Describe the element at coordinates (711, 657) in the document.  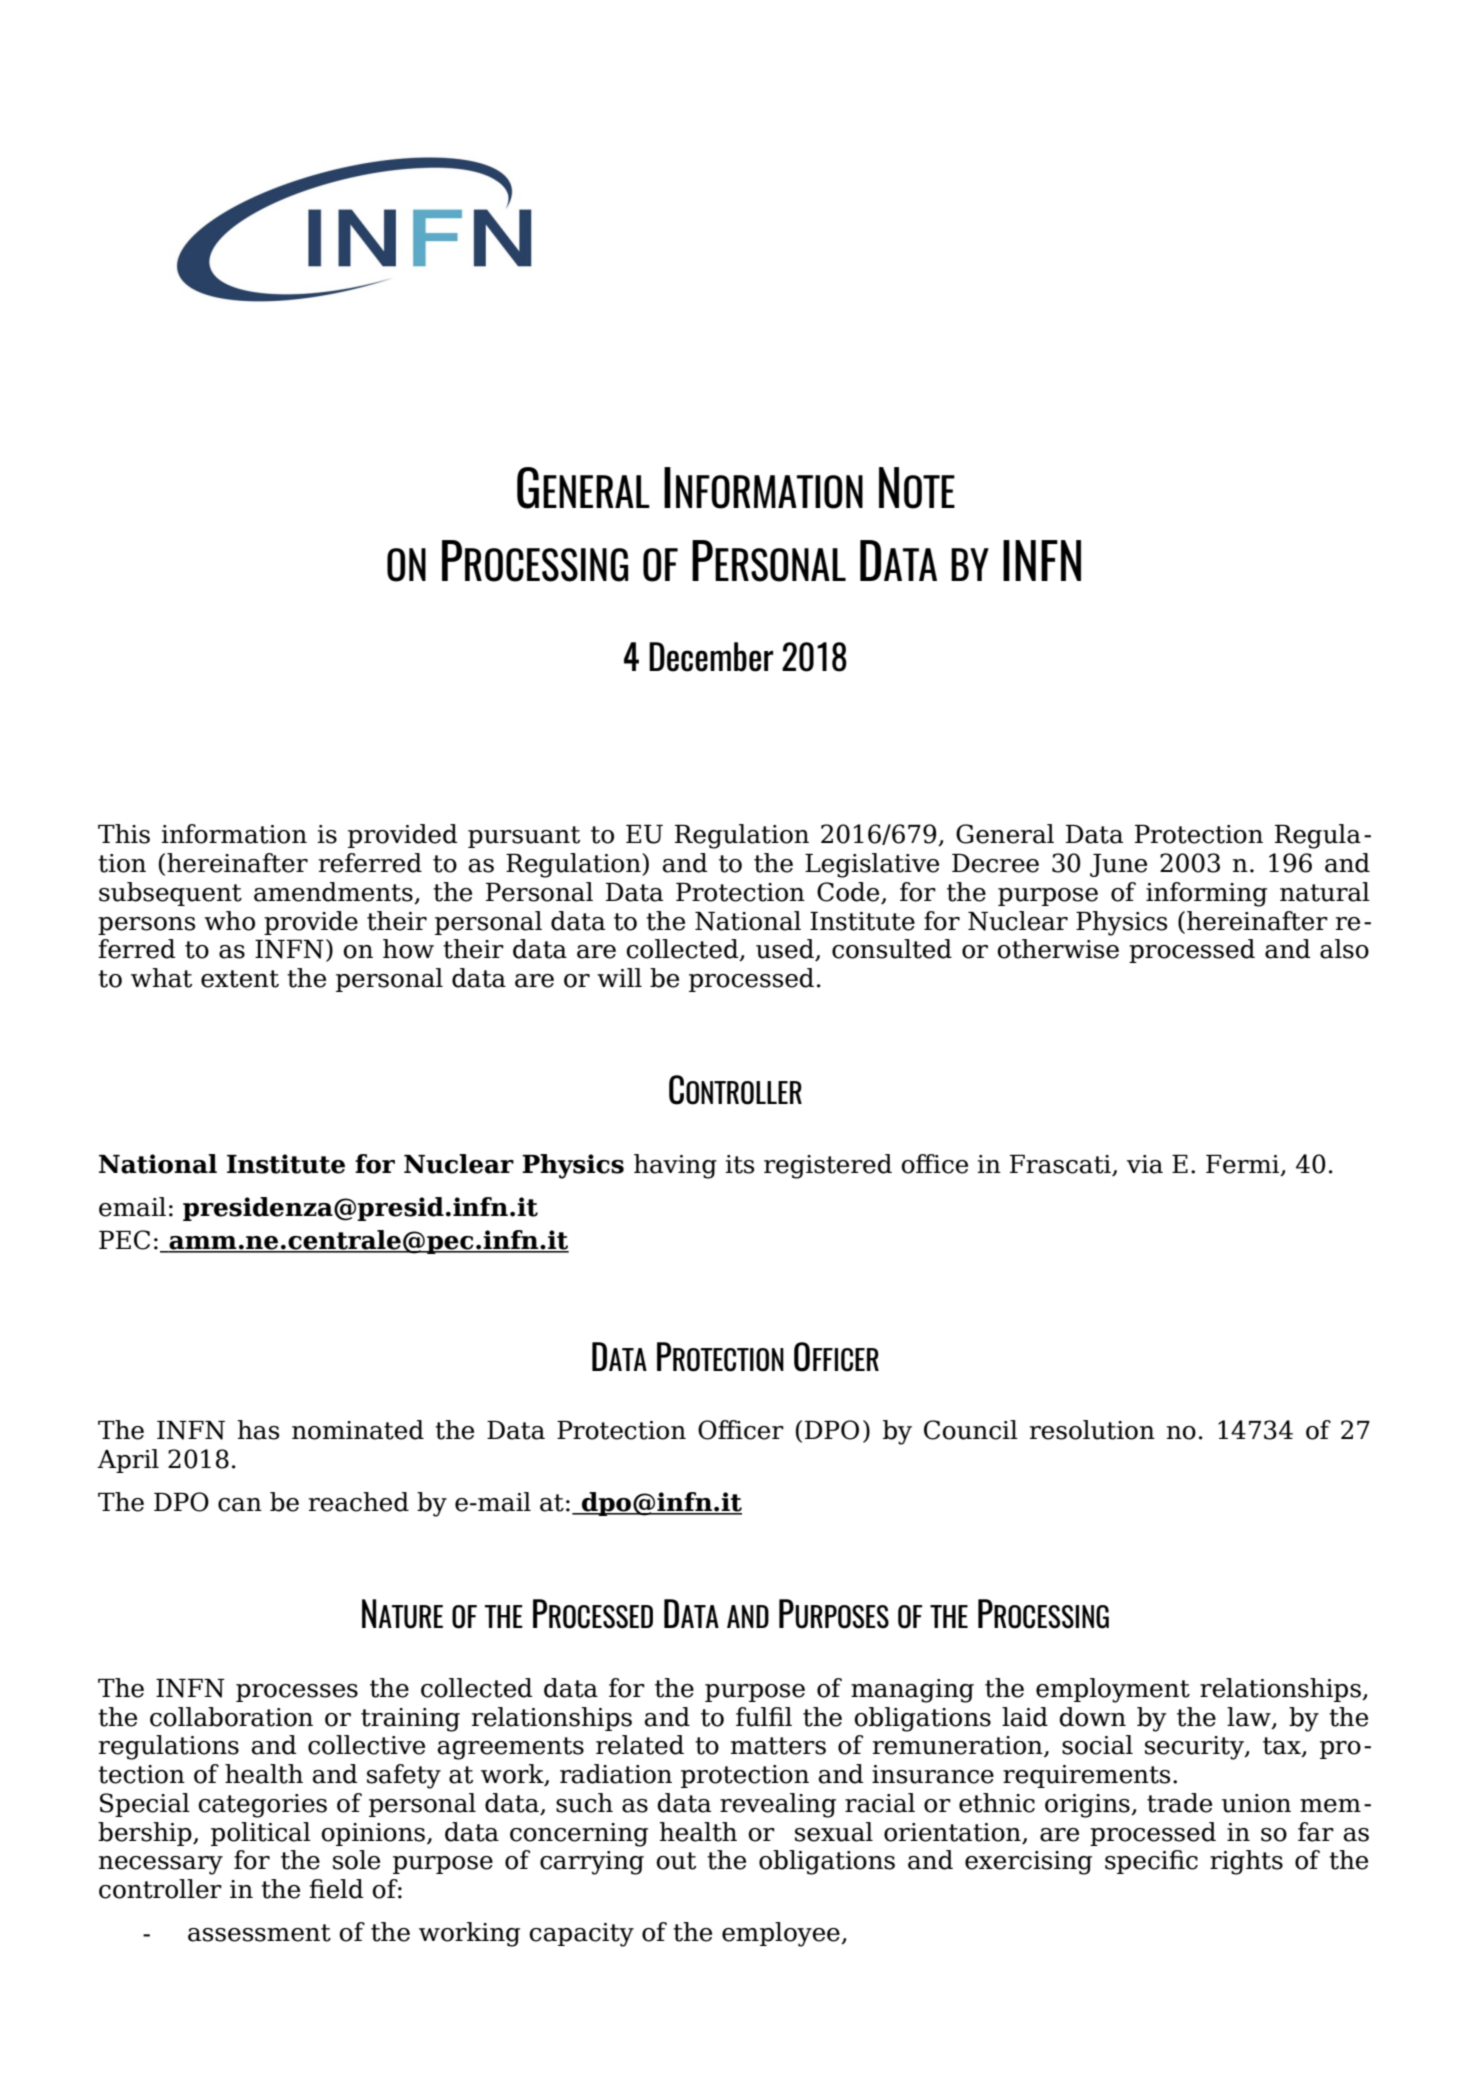
I see `December` at that location.
